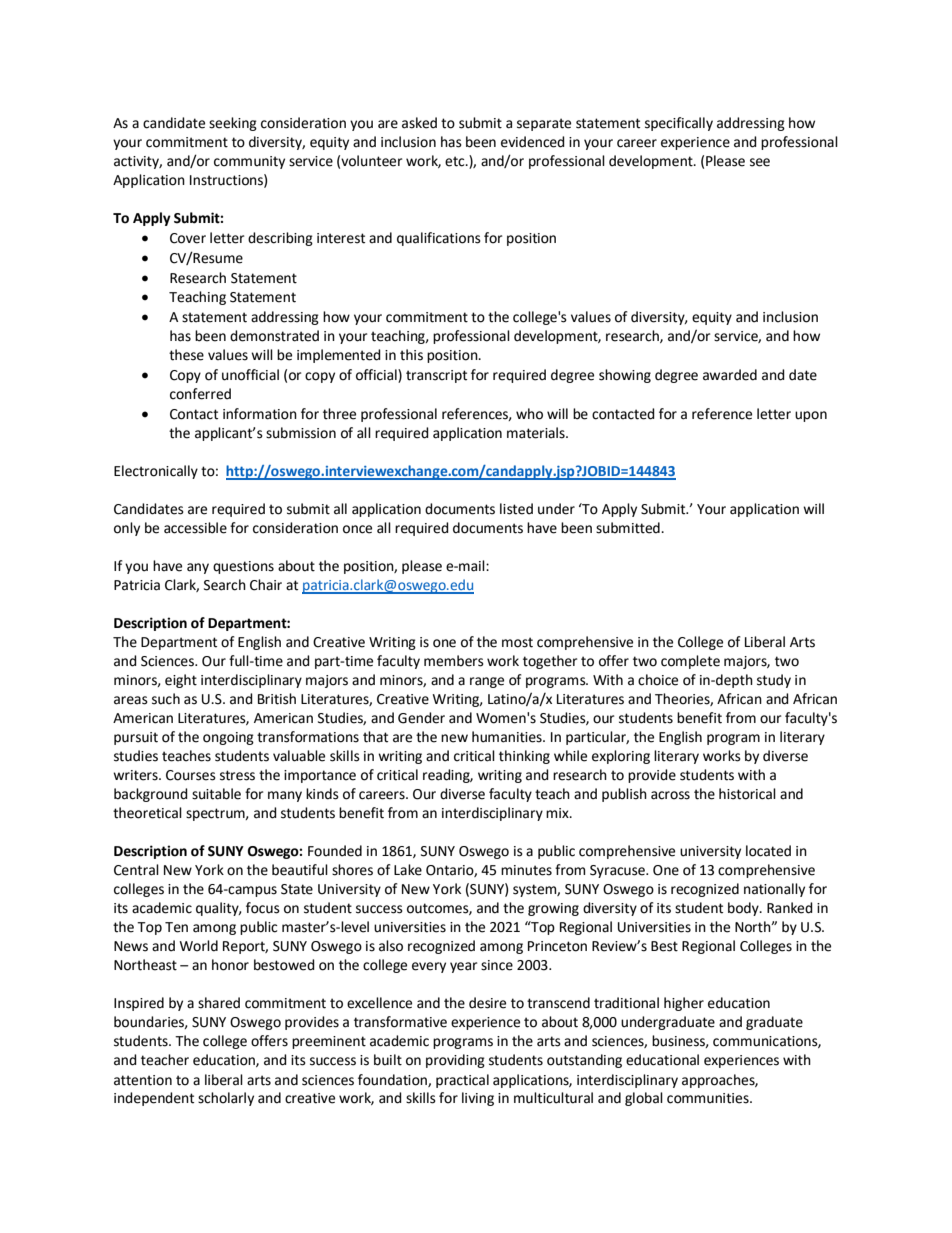 The width and height of the image is (952, 1233). What do you see at coordinates (747, 794) in the image?
I see `historical` at bounding box center [747, 794].
